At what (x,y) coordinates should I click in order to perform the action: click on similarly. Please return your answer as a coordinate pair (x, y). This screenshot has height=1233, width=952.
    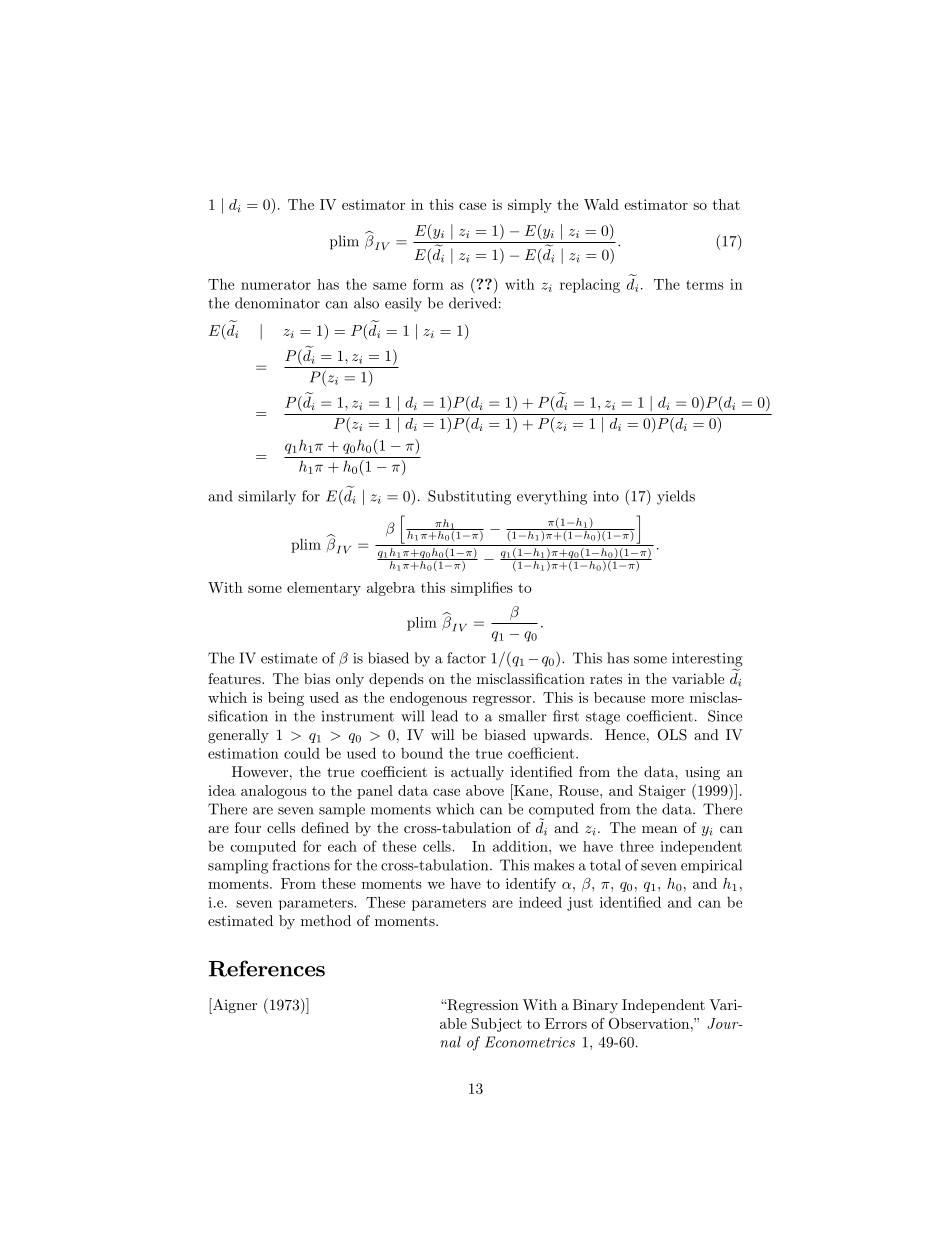
    Looking at the image, I should click on (267, 497).
